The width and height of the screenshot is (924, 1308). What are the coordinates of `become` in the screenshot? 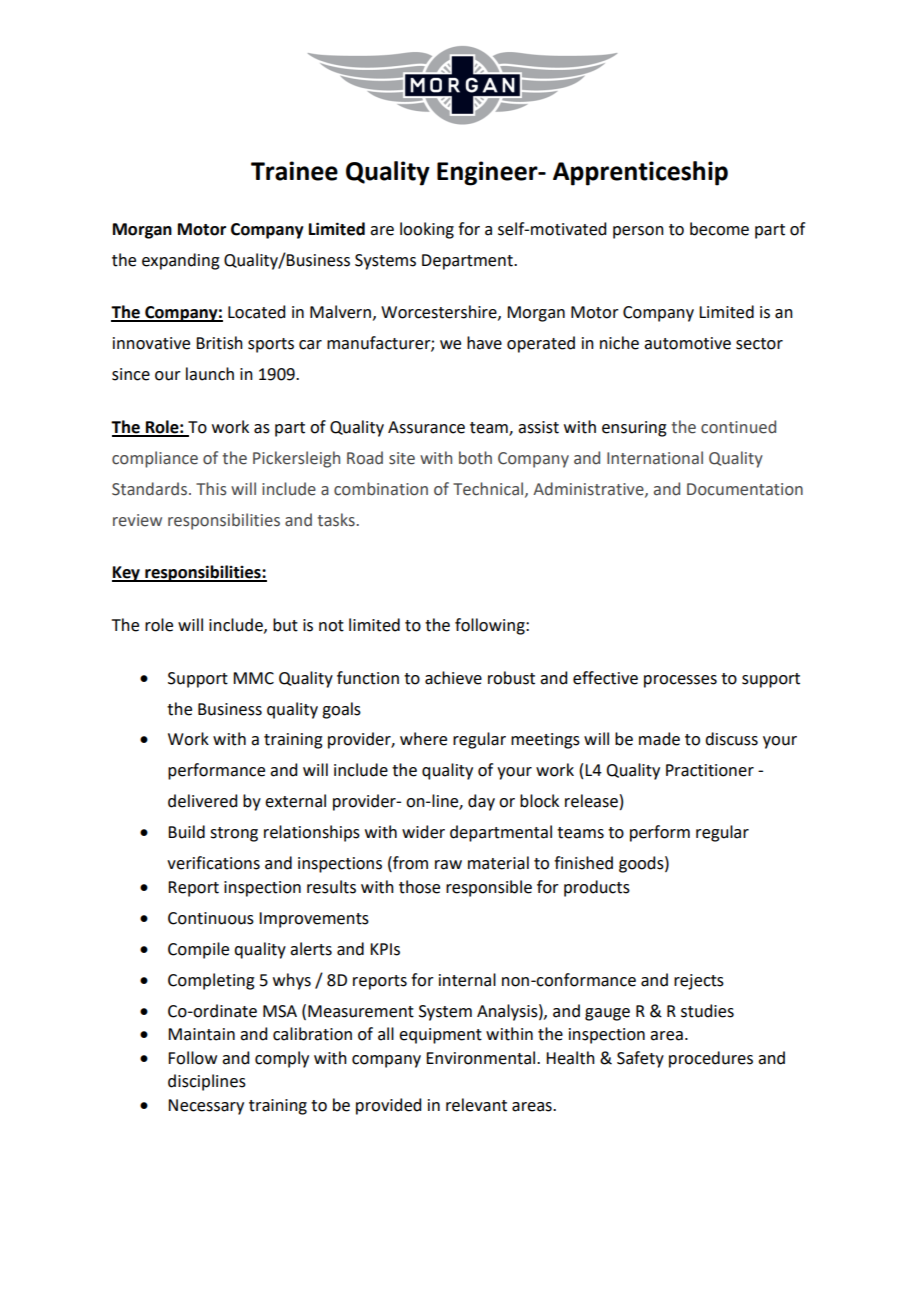 It's located at (719, 229).
